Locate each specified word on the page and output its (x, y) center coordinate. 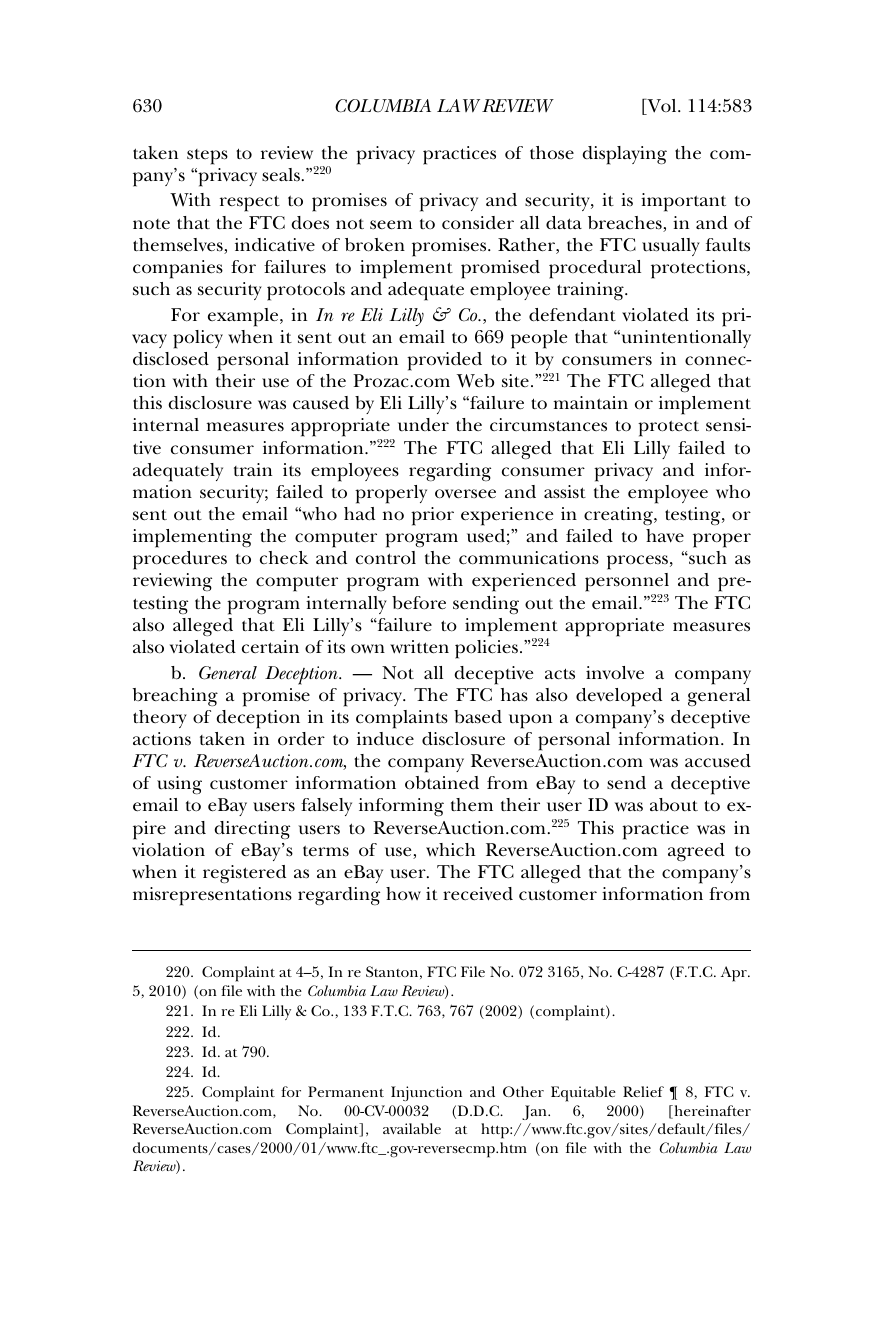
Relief (643, 1091)
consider (478, 223)
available (412, 1128)
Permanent (346, 1091)
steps (207, 157)
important (683, 202)
